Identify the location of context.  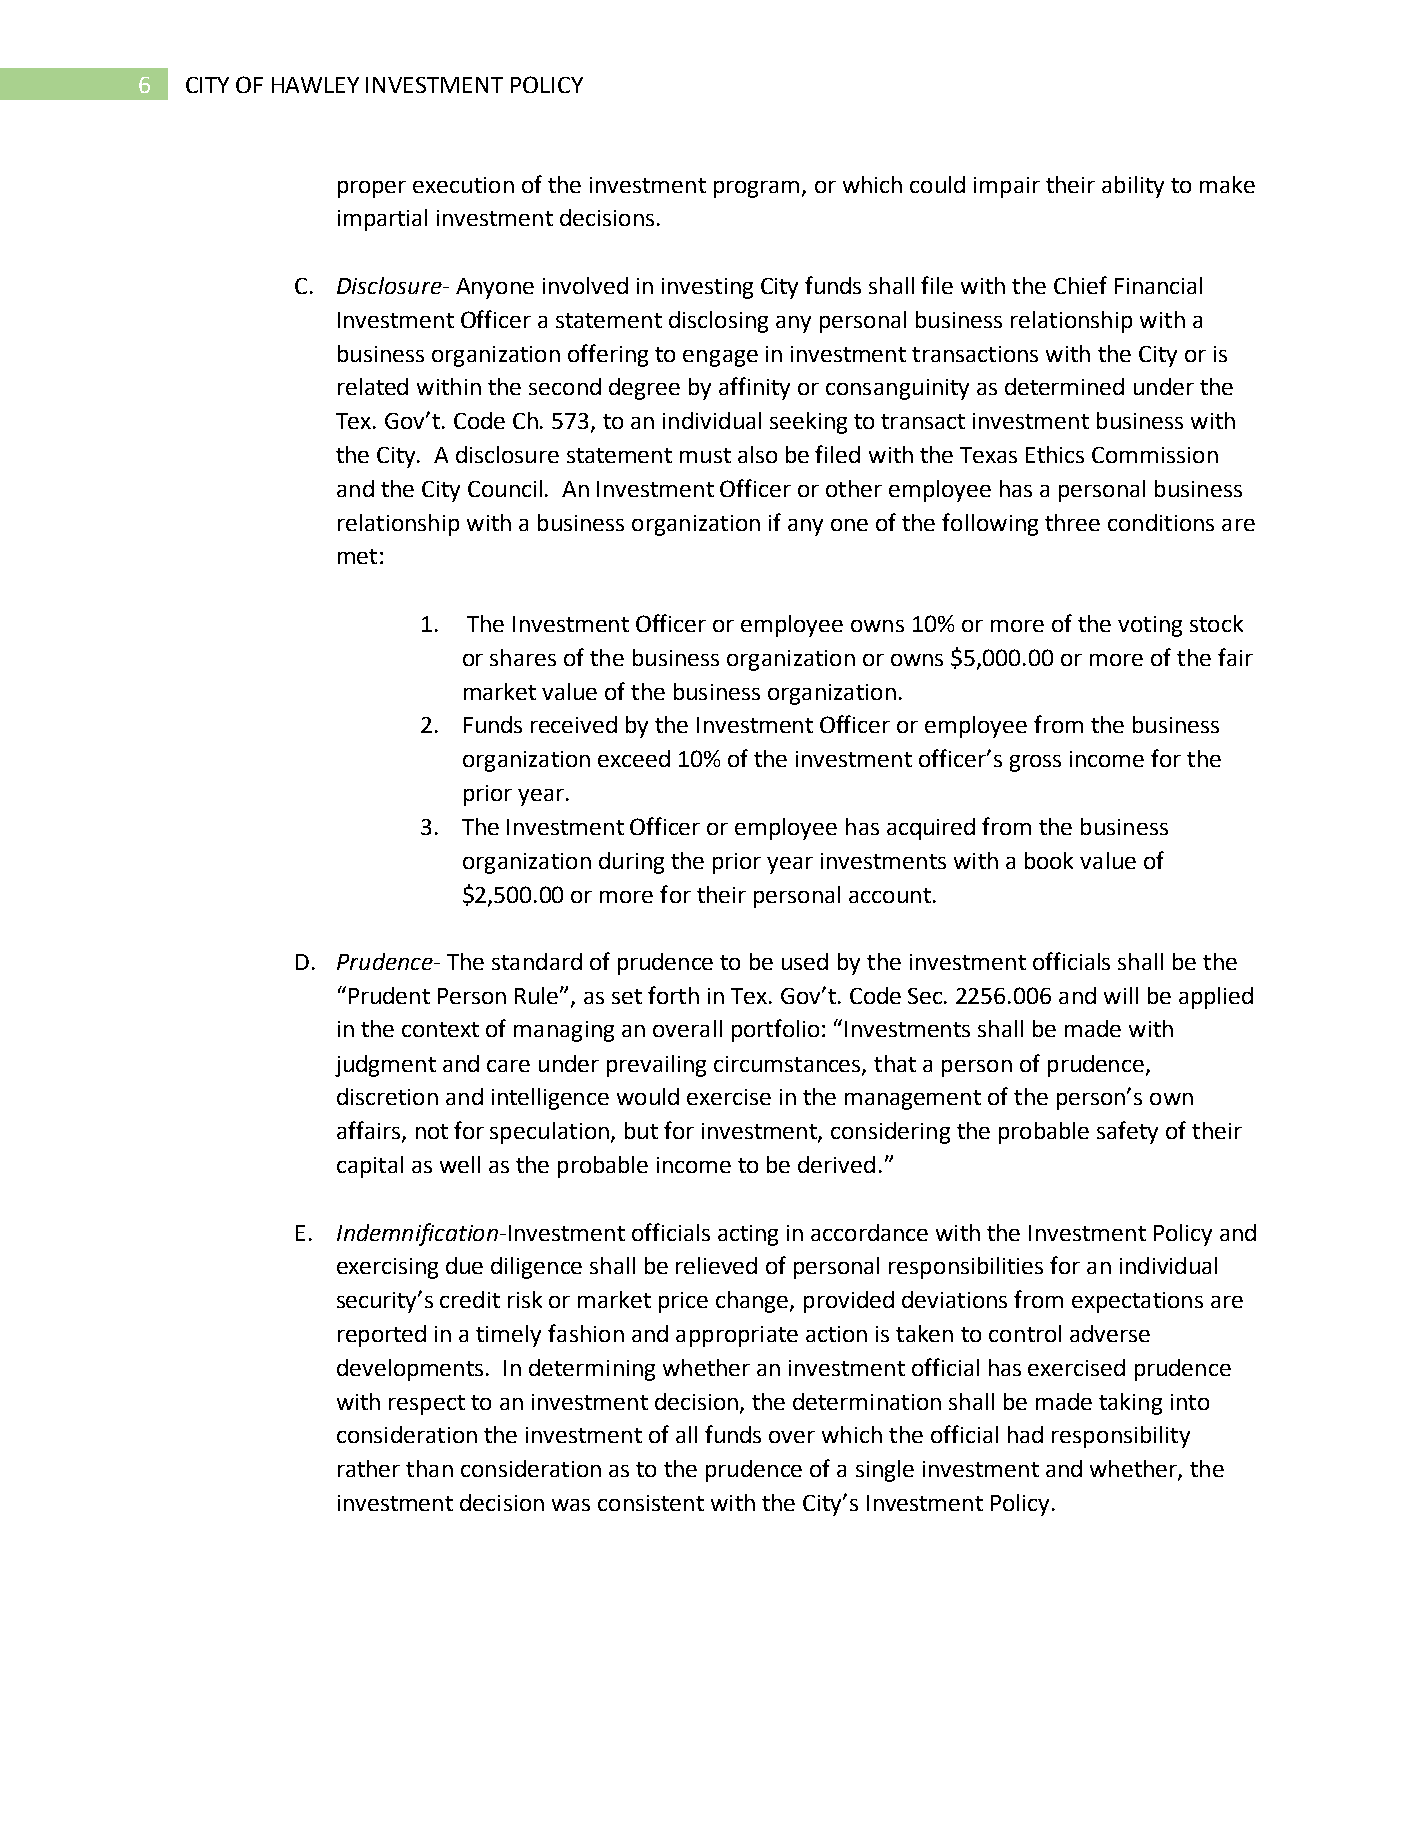
(440, 1029).
